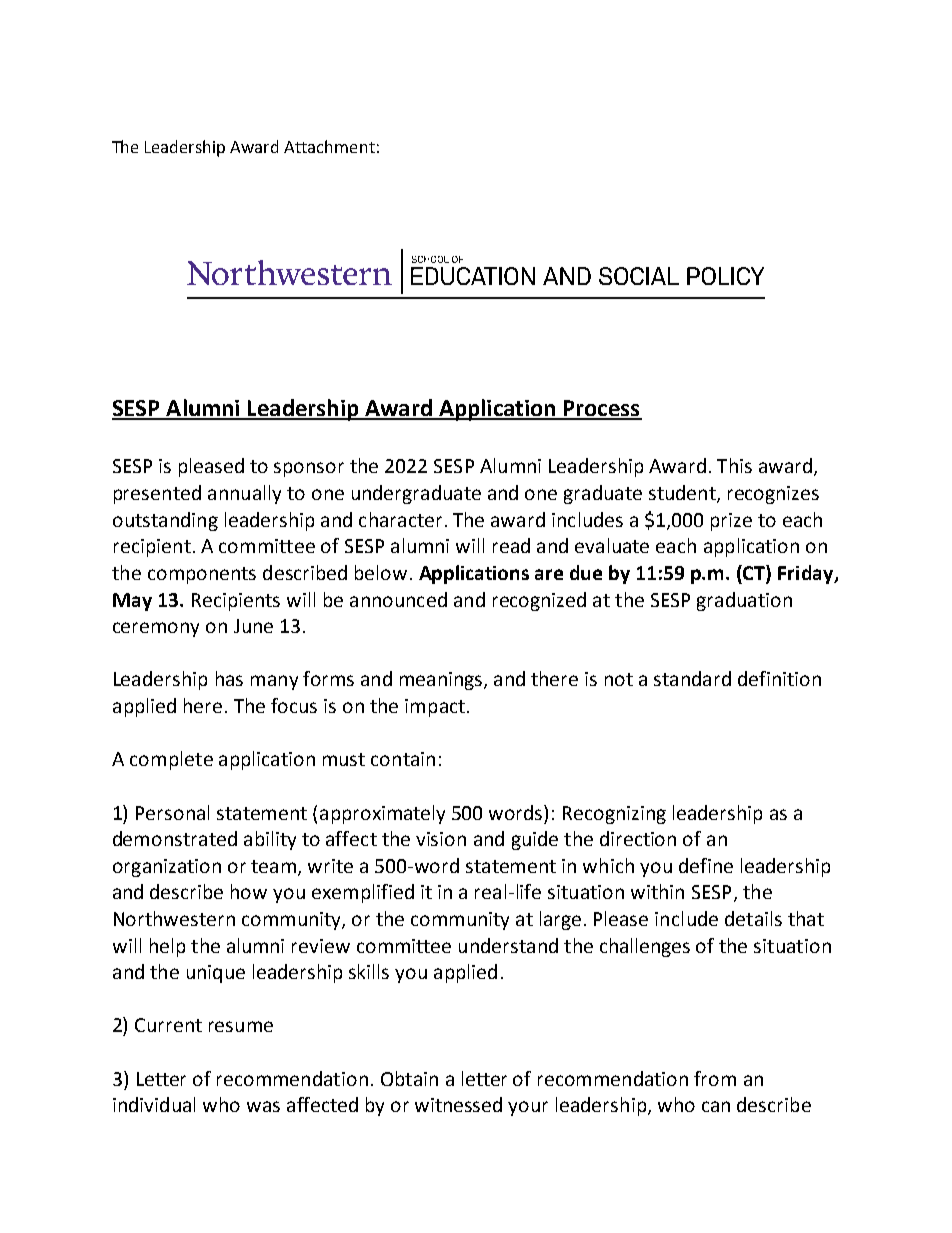  What do you see at coordinates (458, 1104) in the screenshot?
I see `witnessed` at bounding box center [458, 1104].
